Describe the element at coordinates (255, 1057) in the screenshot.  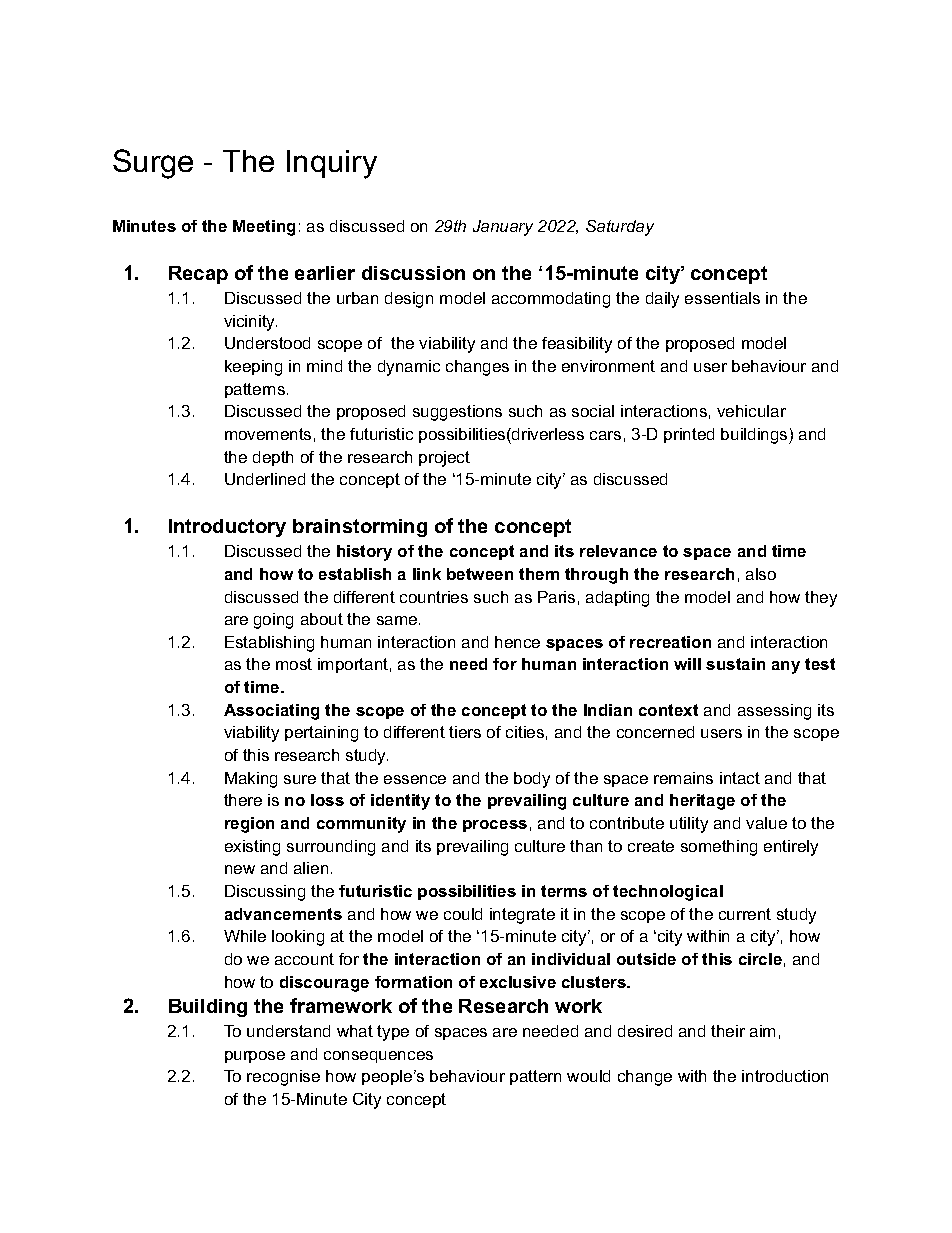
I see `purpose` at that location.
